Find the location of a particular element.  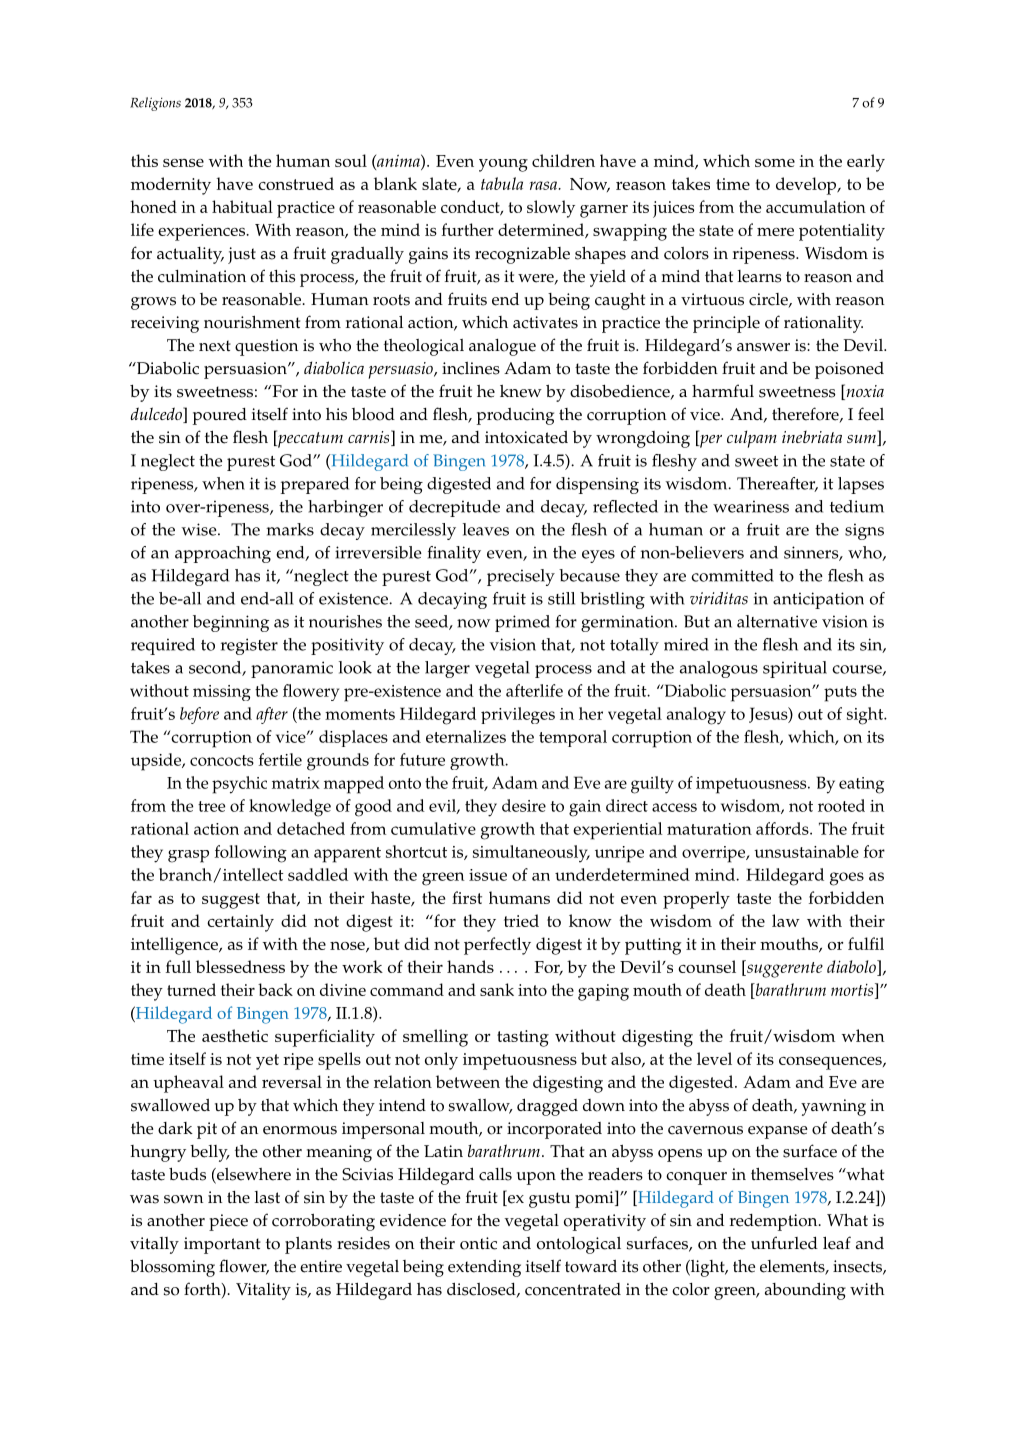

wise is located at coordinates (200, 529).
